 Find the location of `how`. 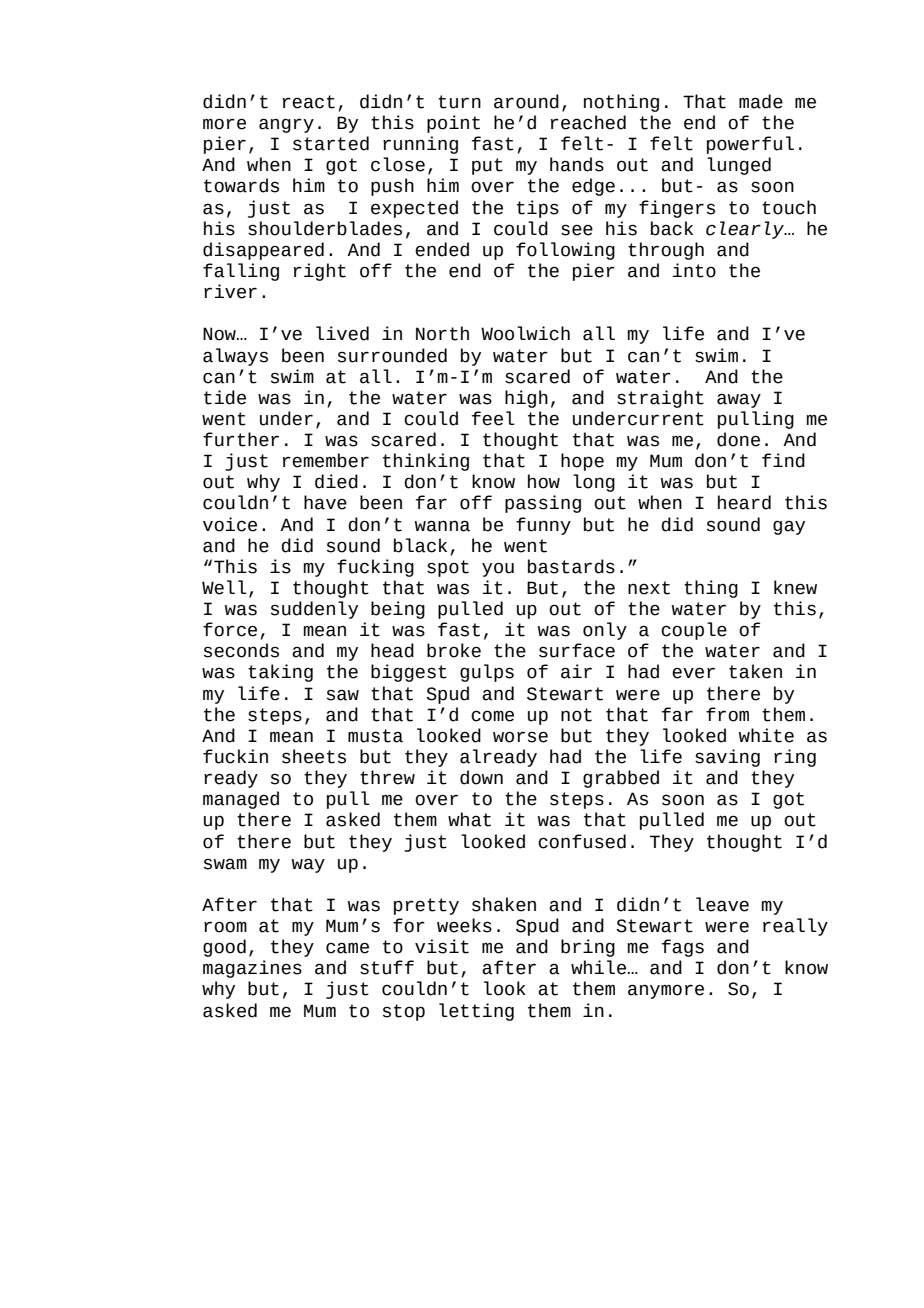

how is located at coordinates (544, 481).
